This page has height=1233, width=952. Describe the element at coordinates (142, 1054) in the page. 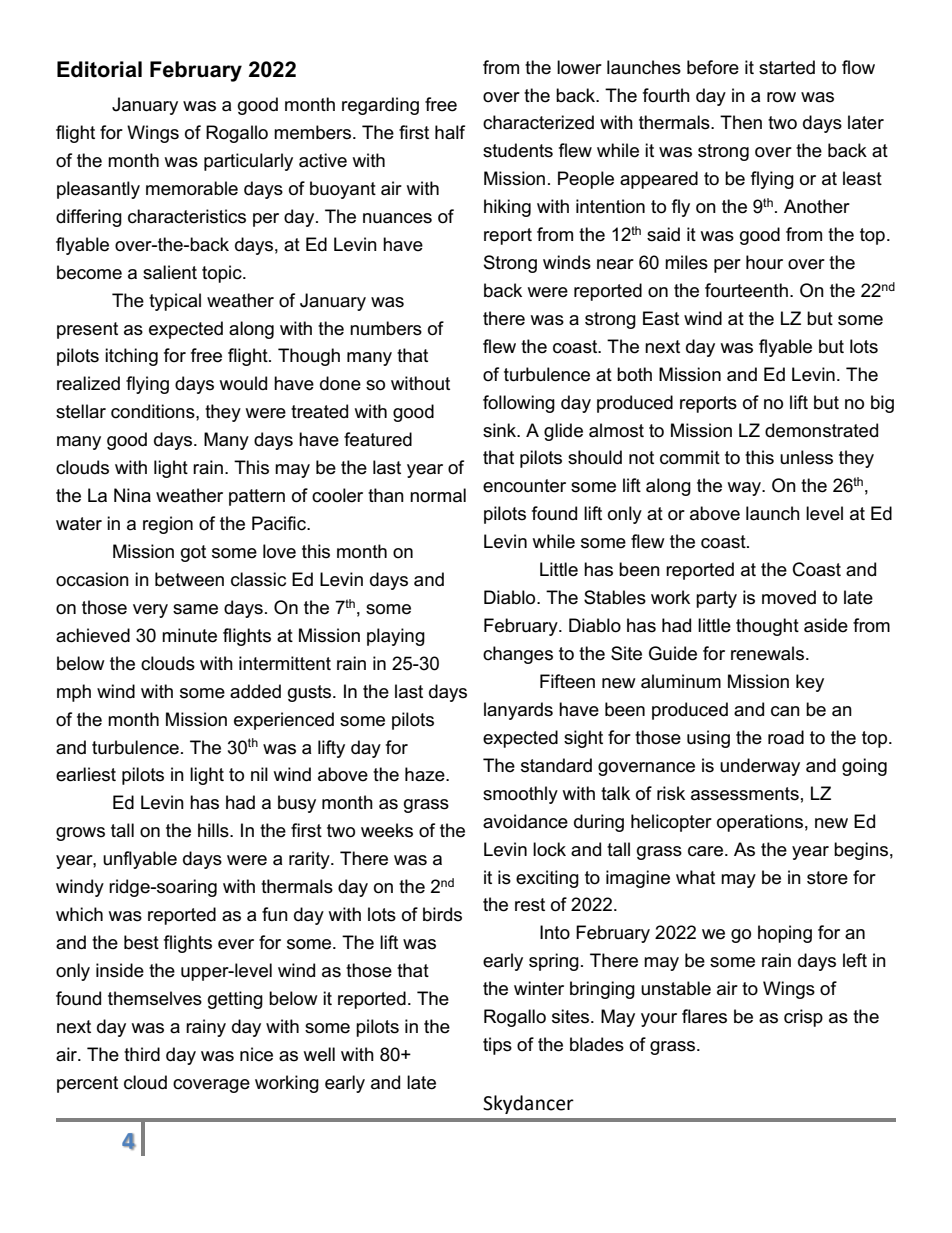

I see `third` at that location.
